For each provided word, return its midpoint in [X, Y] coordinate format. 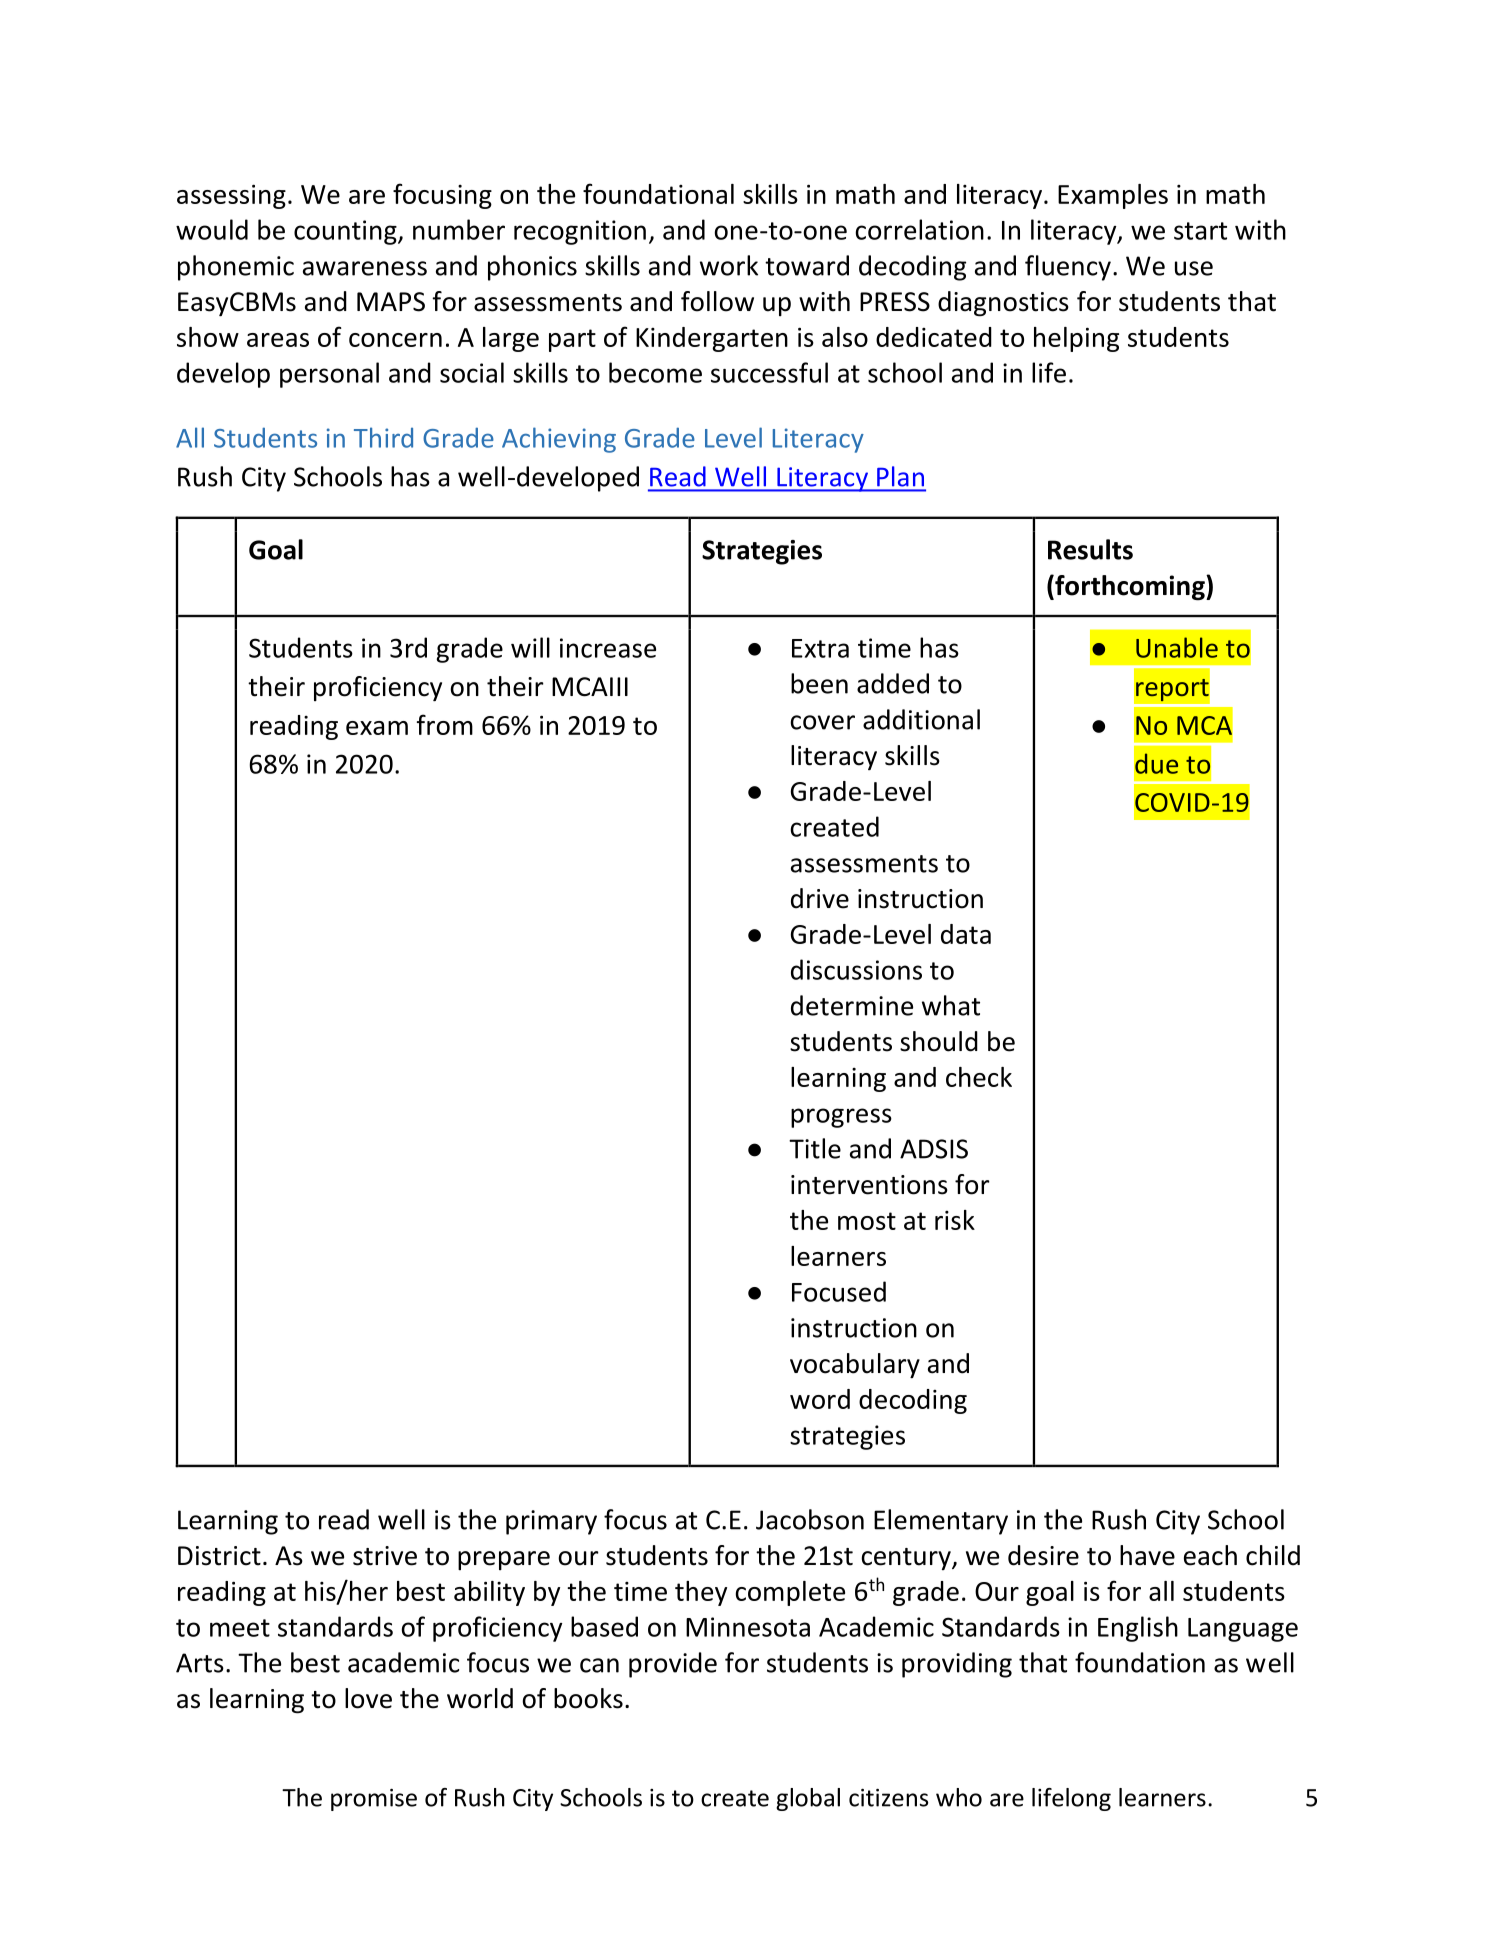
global [808, 1799]
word [820, 1399]
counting [346, 232]
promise [374, 1800]
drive [820, 898]
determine [852, 1005]
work [729, 265]
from [445, 724]
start [1200, 231]
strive [385, 1556]
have [1147, 1555]
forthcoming [1130, 588]
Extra [820, 648]
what [951, 1005]
